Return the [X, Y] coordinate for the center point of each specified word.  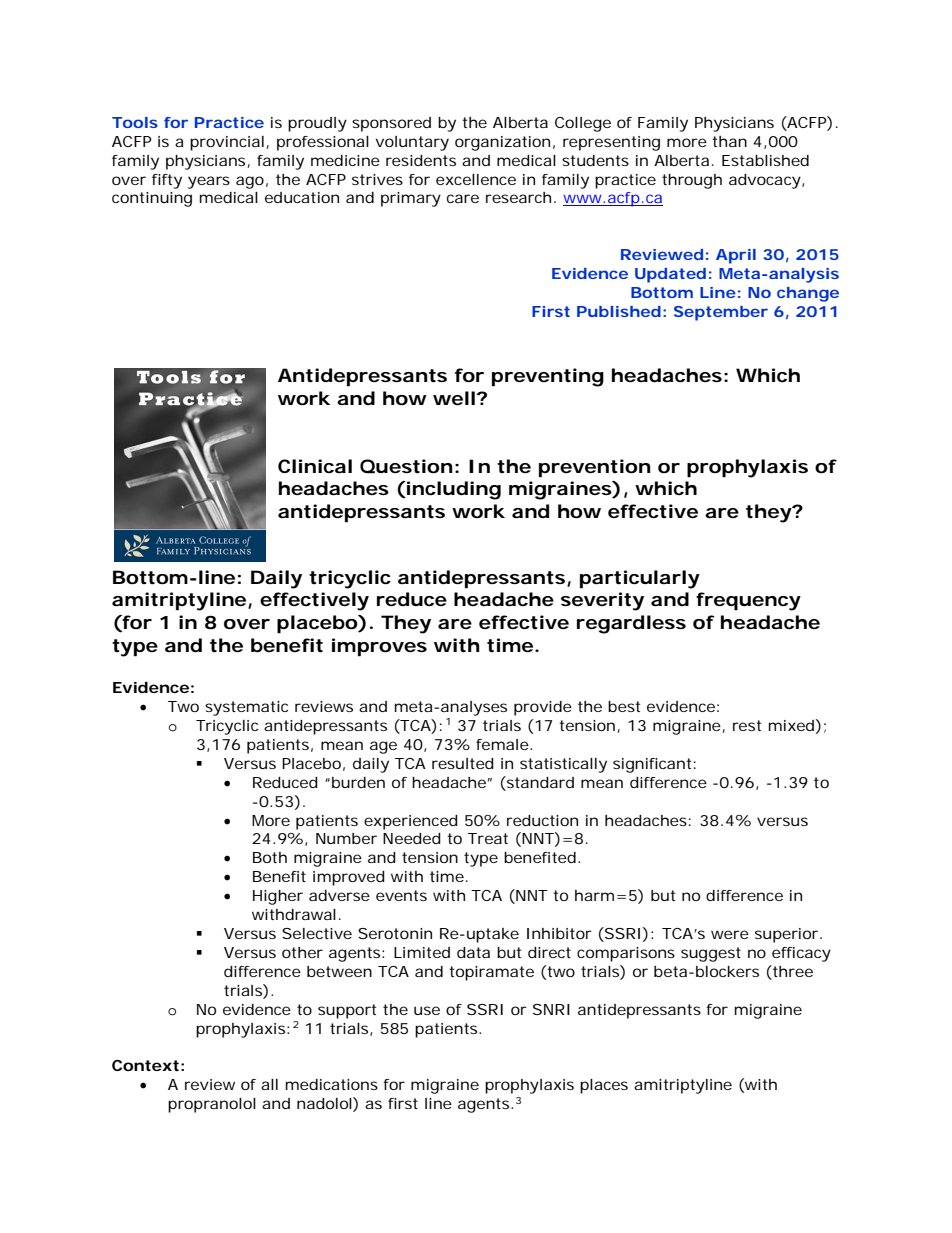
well [454, 398]
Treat [488, 838]
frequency [748, 601]
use [427, 1010]
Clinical [315, 466]
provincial [227, 143]
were [730, 934]
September [721, 313]
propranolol [212, 1105]
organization [502, 143]
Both [270, 857]
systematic [246, 708]
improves [379, 647]
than [729, 141]
